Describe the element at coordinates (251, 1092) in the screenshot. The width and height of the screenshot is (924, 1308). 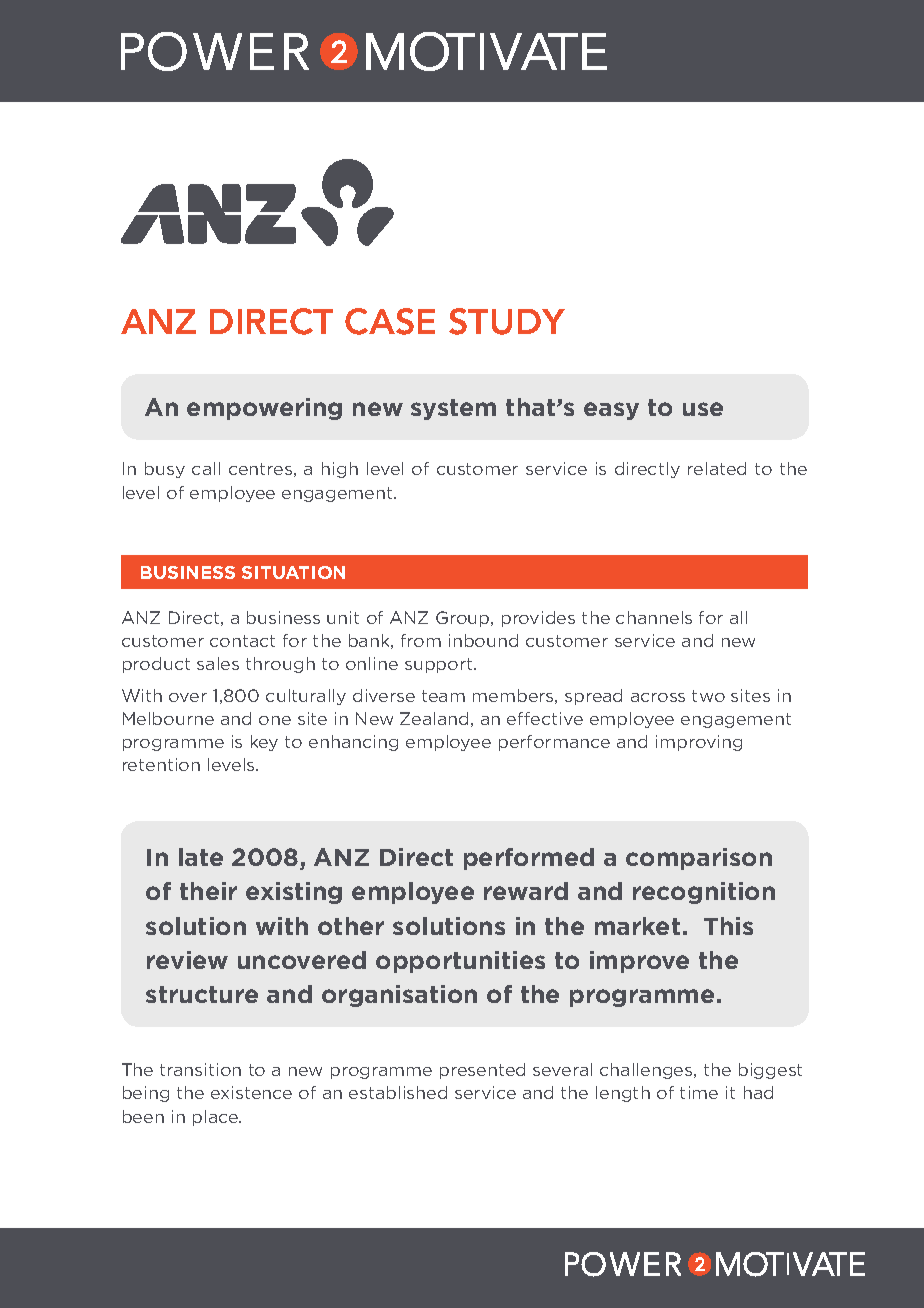
I see `existence` at that location.
